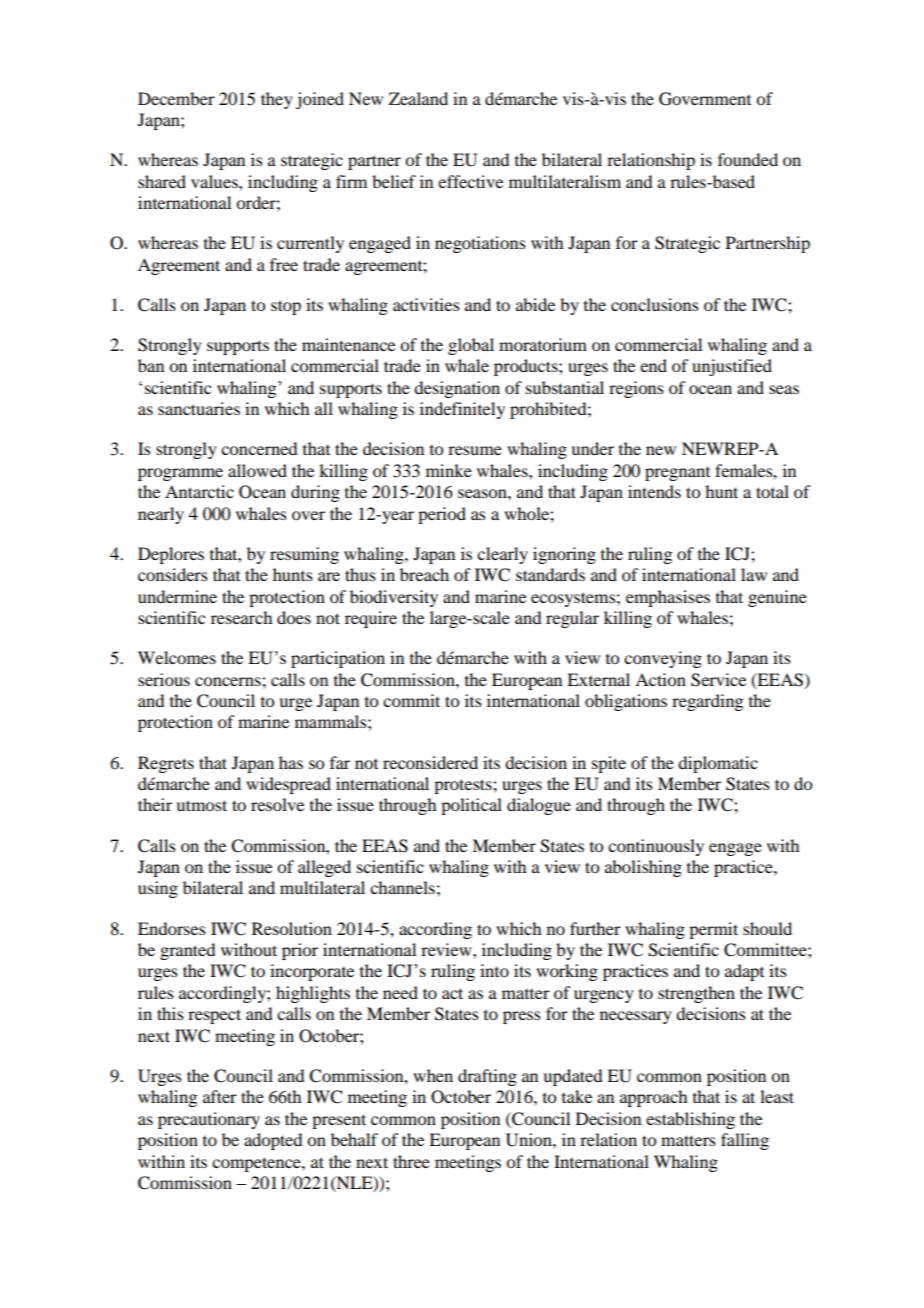 The image size is (924, 1308). Describe the element at coordinates (418, 98) in the document. I see `Zealand` at that location.
